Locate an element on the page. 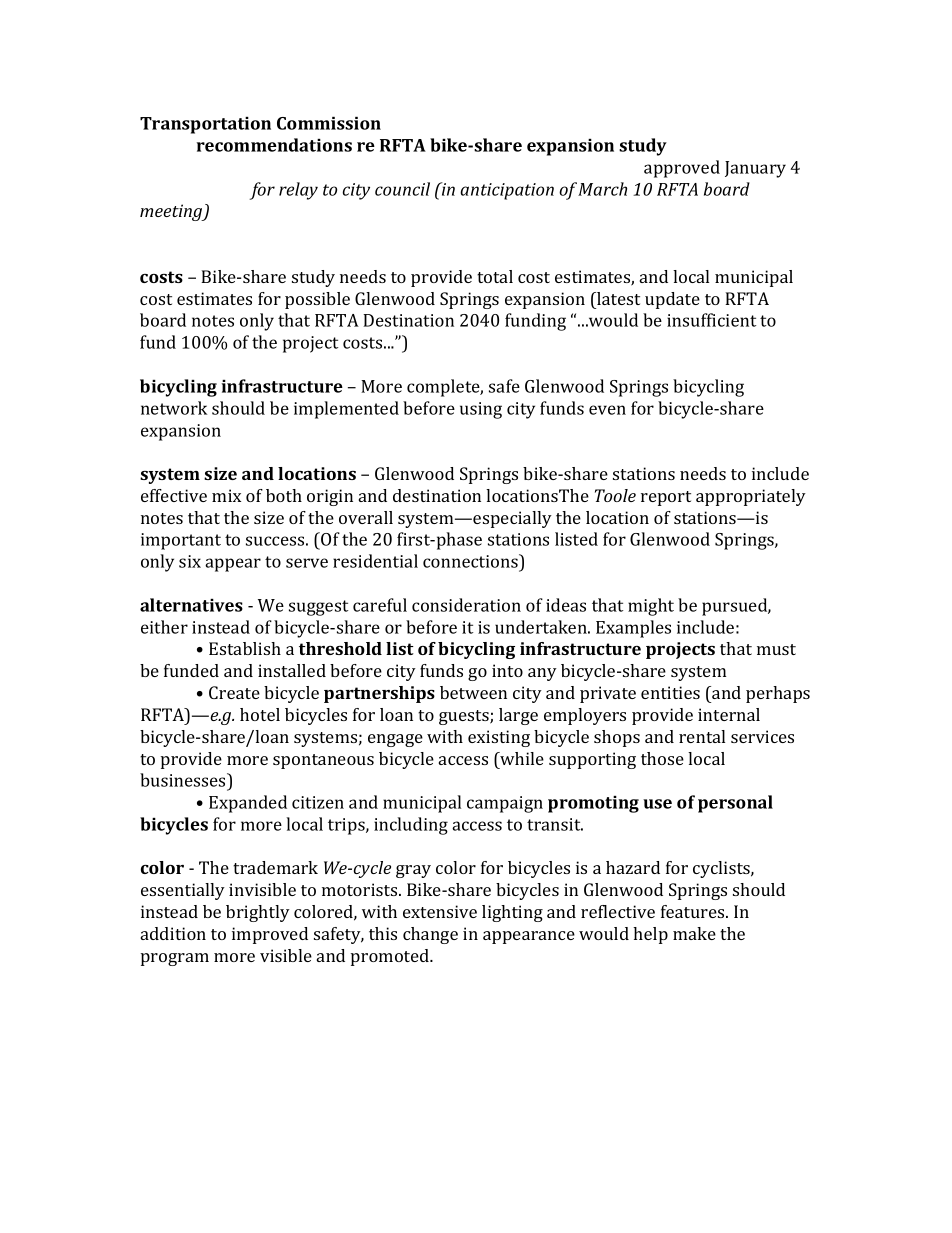 The image size is (952, 1233). Expanded is located at coordinates (248, 804).
